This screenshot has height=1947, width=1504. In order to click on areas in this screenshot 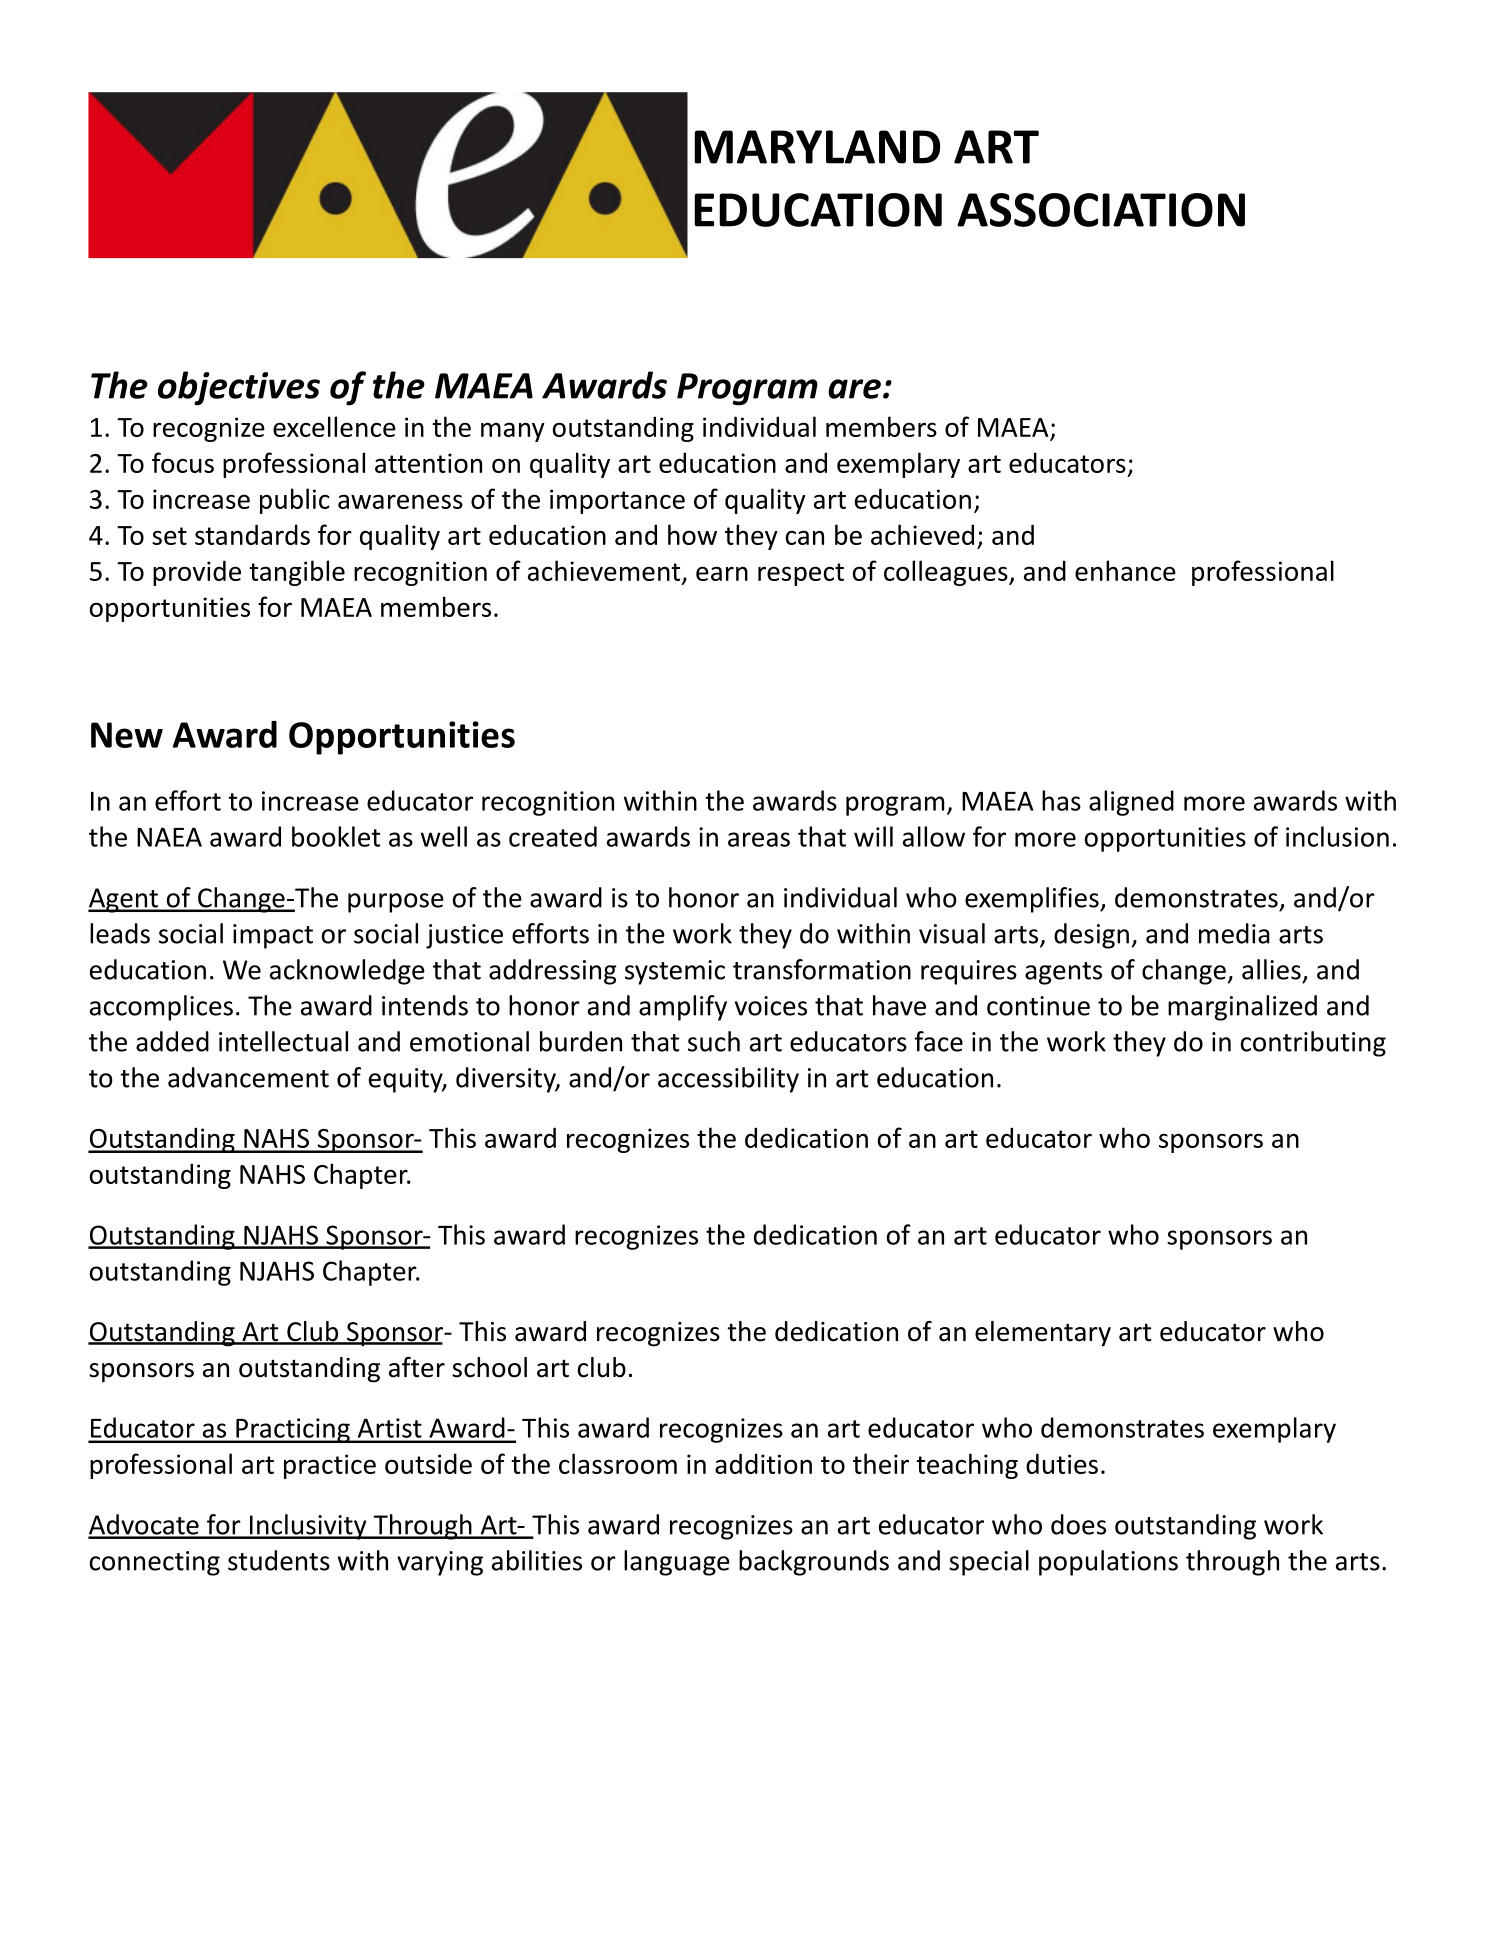, I will do `click(759, 839)`.
